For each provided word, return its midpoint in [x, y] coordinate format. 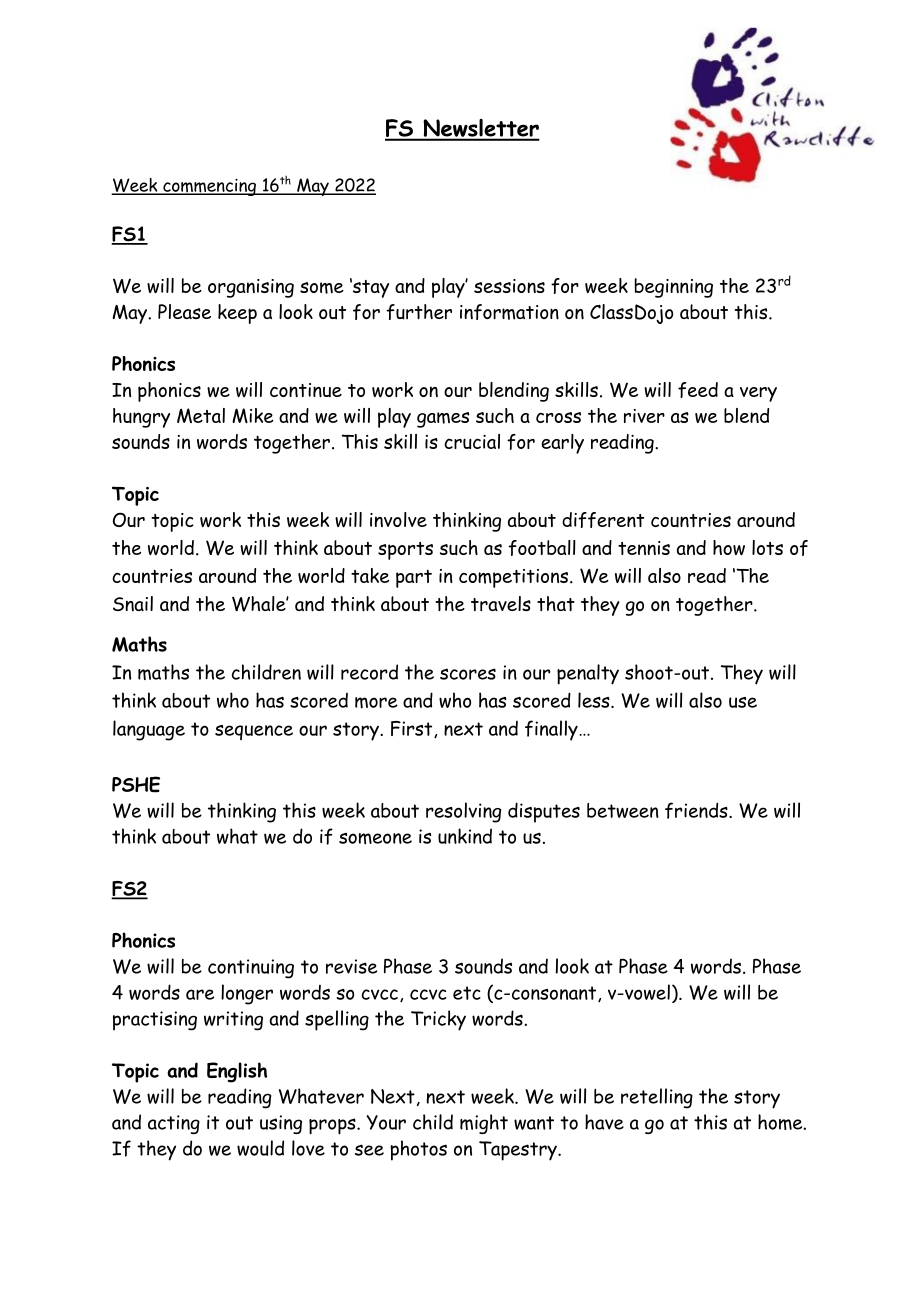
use [743, 702]
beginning [673, 288]
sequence [254, 732]
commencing [209, 187]
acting [174, 1124]
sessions [509, 286]
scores [468, 674]
